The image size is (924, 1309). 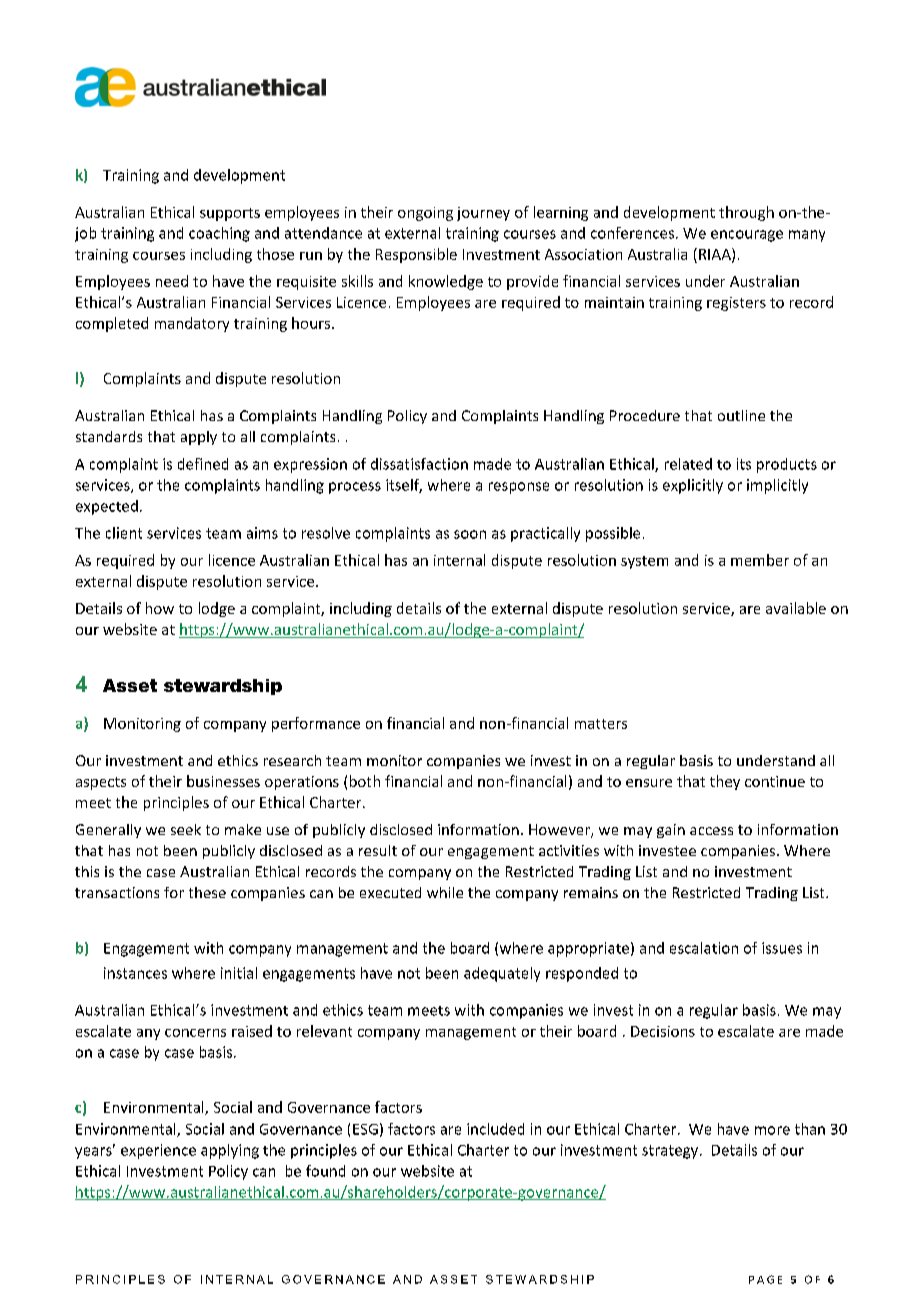 What do you see at coordinates (419, 464) in the screenshot?
I see `dissatisfaction` at bounding box center [419, 464].
